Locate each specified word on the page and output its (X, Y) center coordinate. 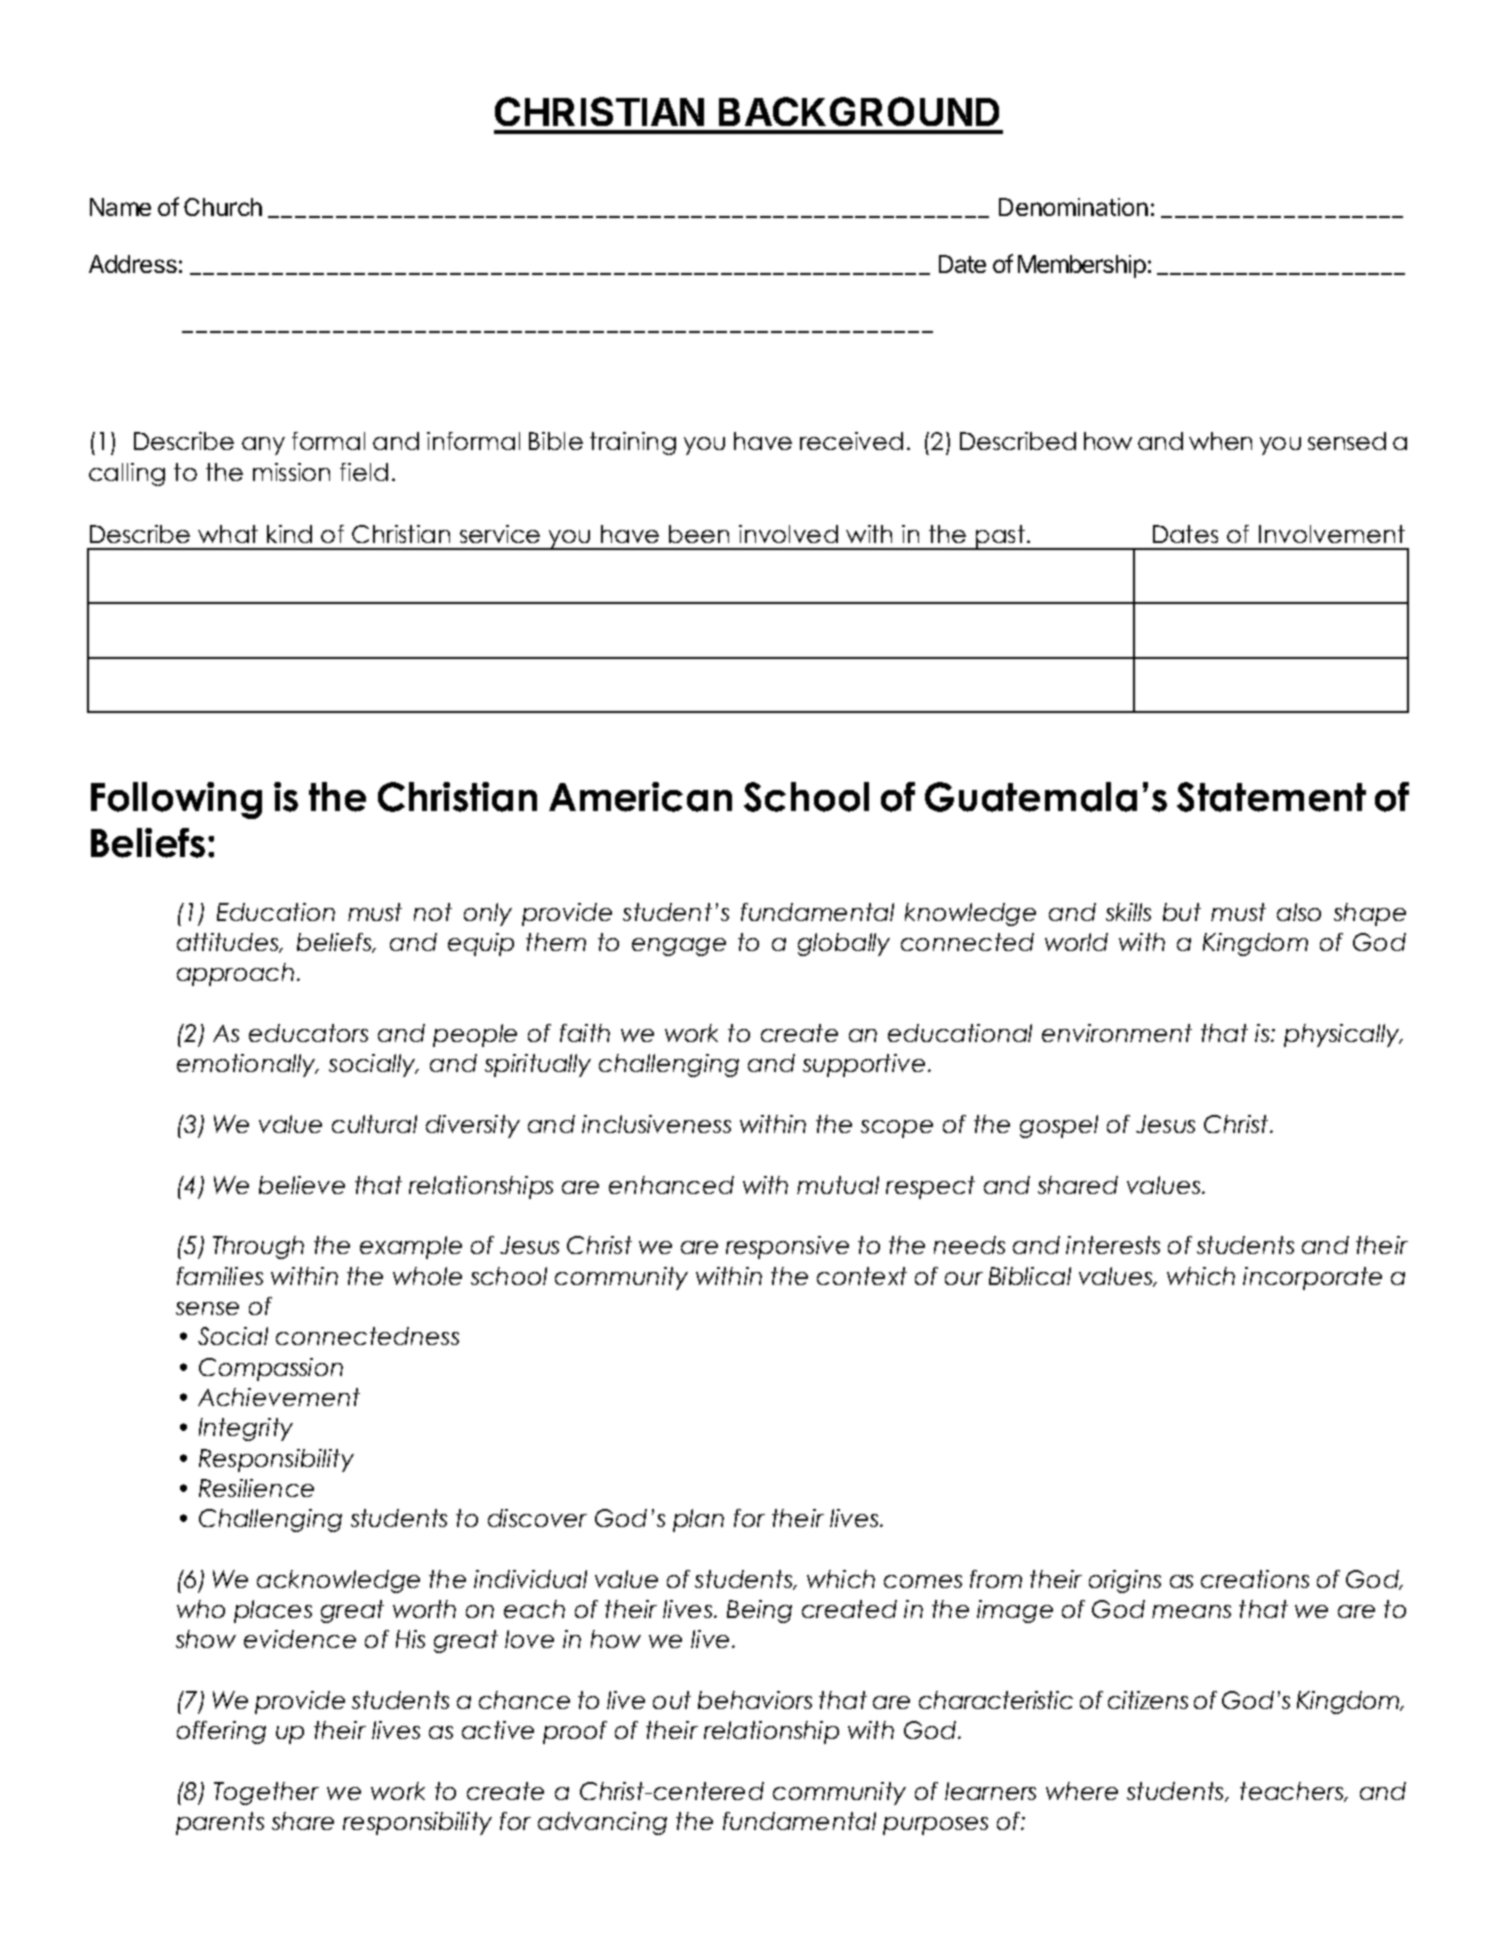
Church (223, 207)
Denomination (1073, 207)
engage (679, 947)
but (1182, 912)
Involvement (1332, 534)
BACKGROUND (859, 111)
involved (788, 534)
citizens (1148, 1700)
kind (289, 534)
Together (266, 1793)
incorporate (1312, 1278)
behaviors (755, 1700)
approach (235, 974)
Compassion (271, 1369)
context (862, 1276)
